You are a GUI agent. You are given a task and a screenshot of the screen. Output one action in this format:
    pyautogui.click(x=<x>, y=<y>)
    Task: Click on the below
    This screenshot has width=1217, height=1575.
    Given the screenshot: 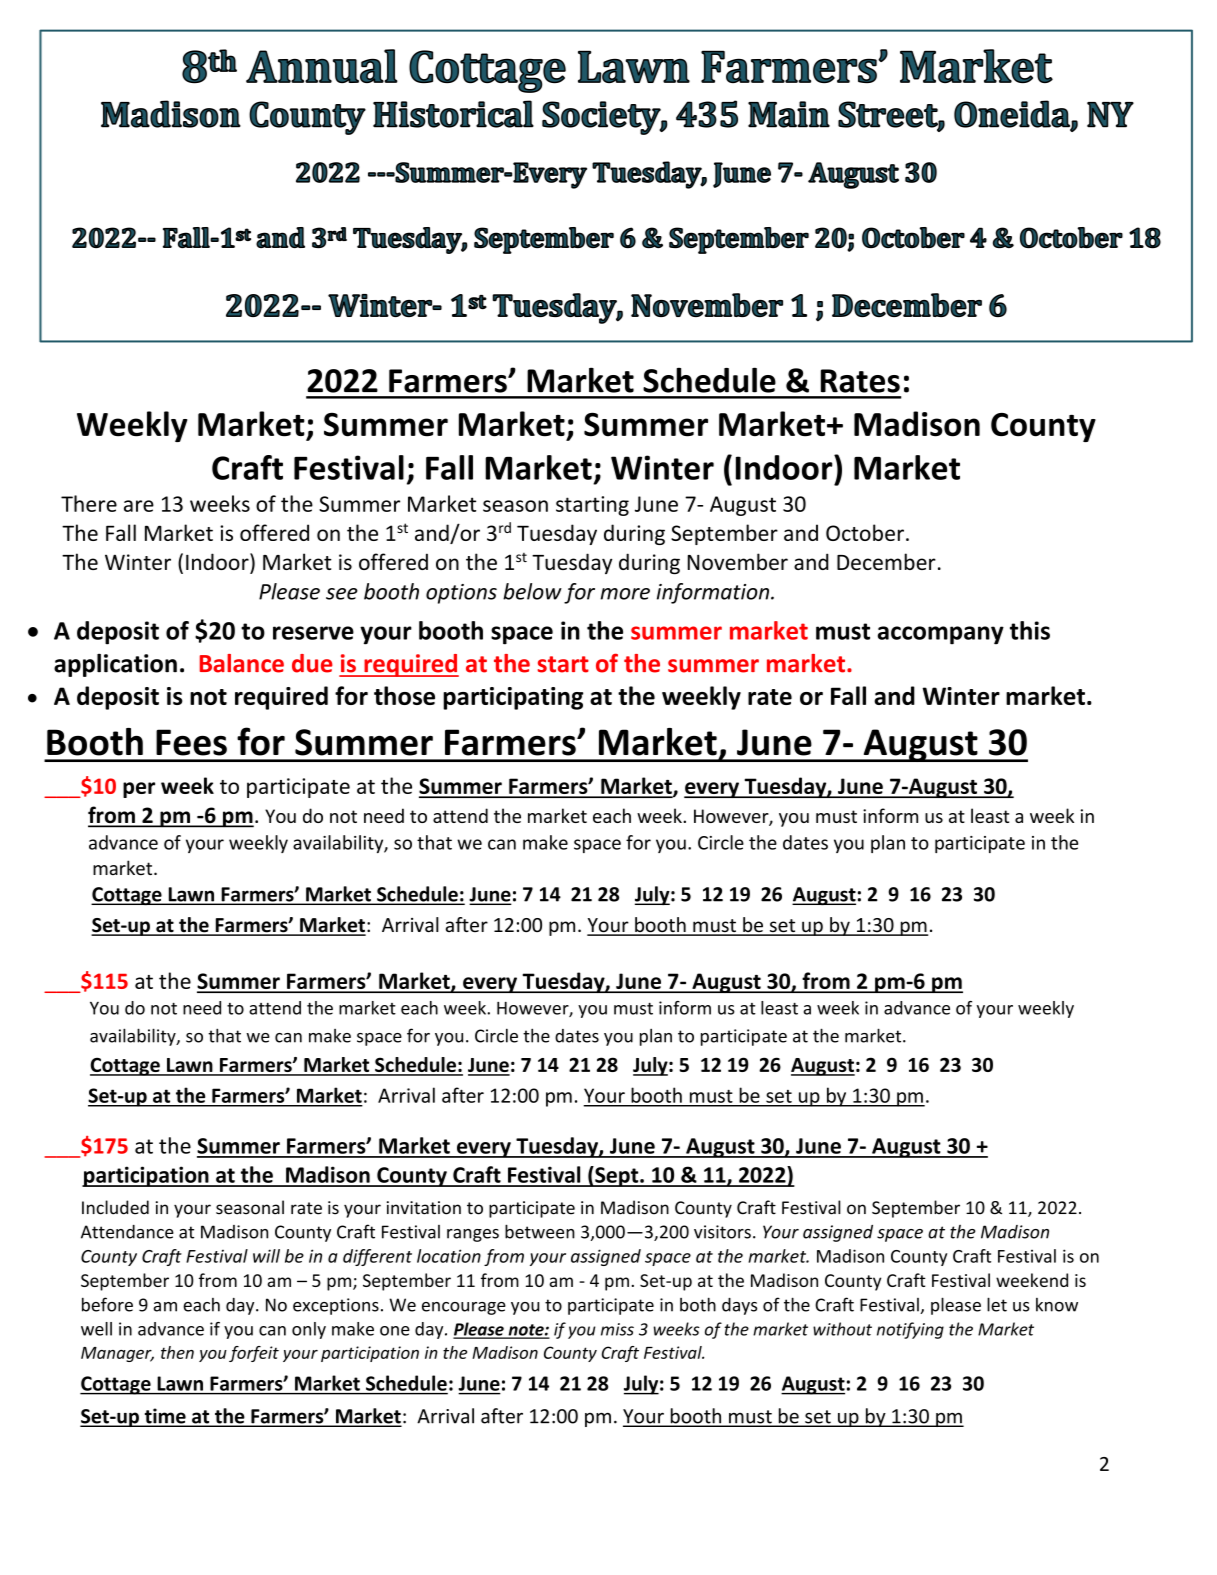 What is the action you would take?
    pyautogui.click(x=532, y=591)
